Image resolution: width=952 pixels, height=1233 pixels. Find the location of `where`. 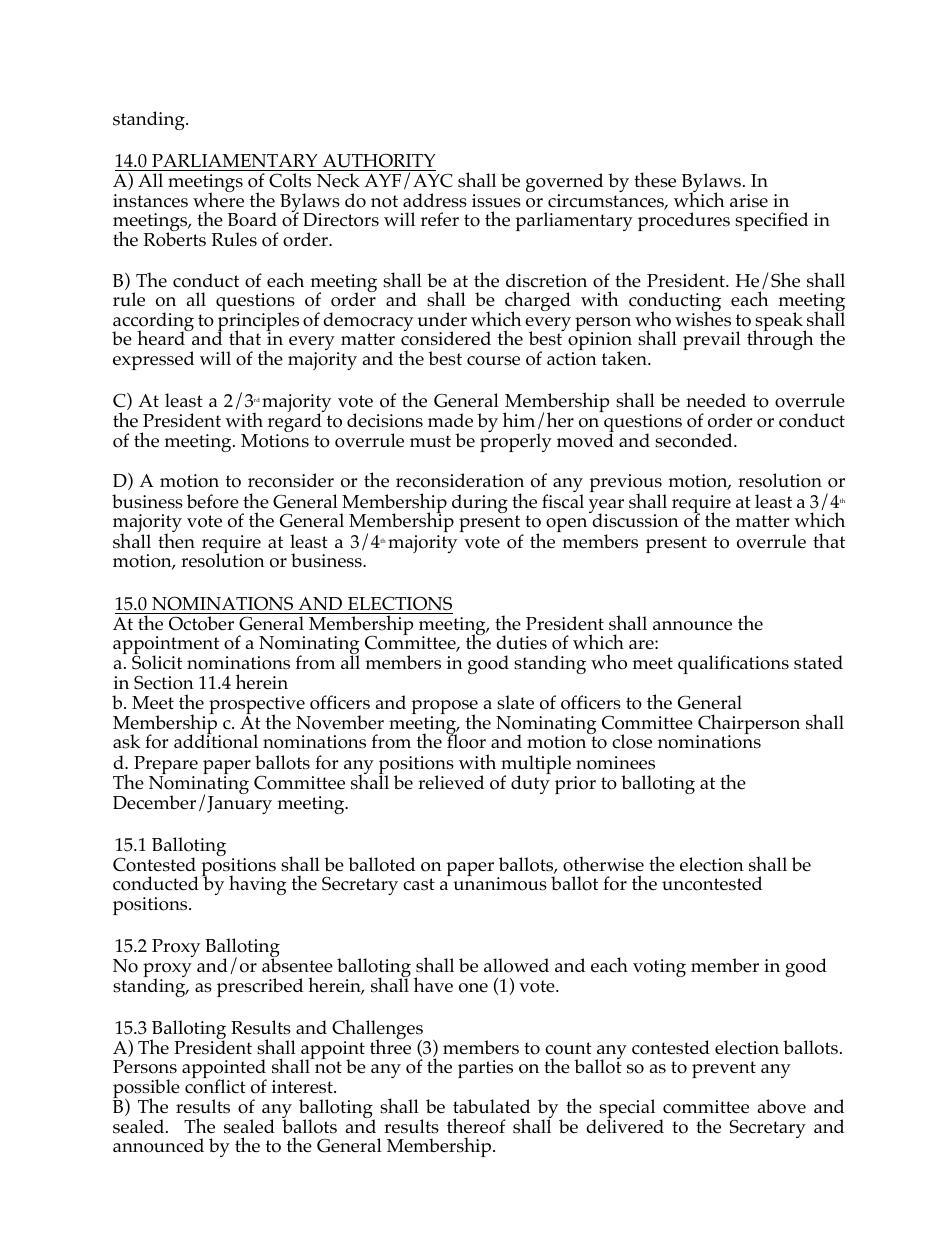

where is located at coordinates (218, 199).
